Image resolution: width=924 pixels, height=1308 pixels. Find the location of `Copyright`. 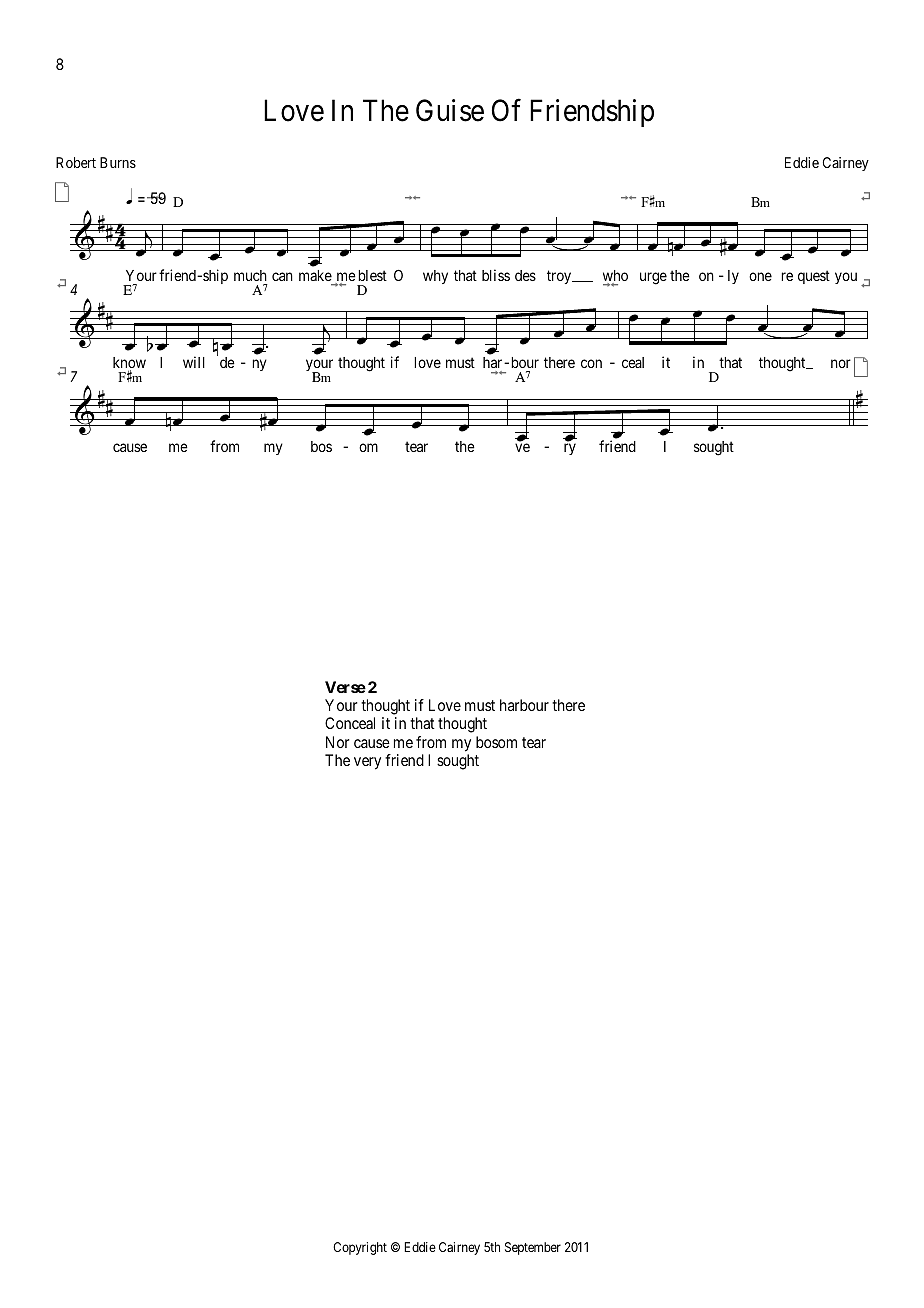

Copyright is located at coordinates (360, 1248).
